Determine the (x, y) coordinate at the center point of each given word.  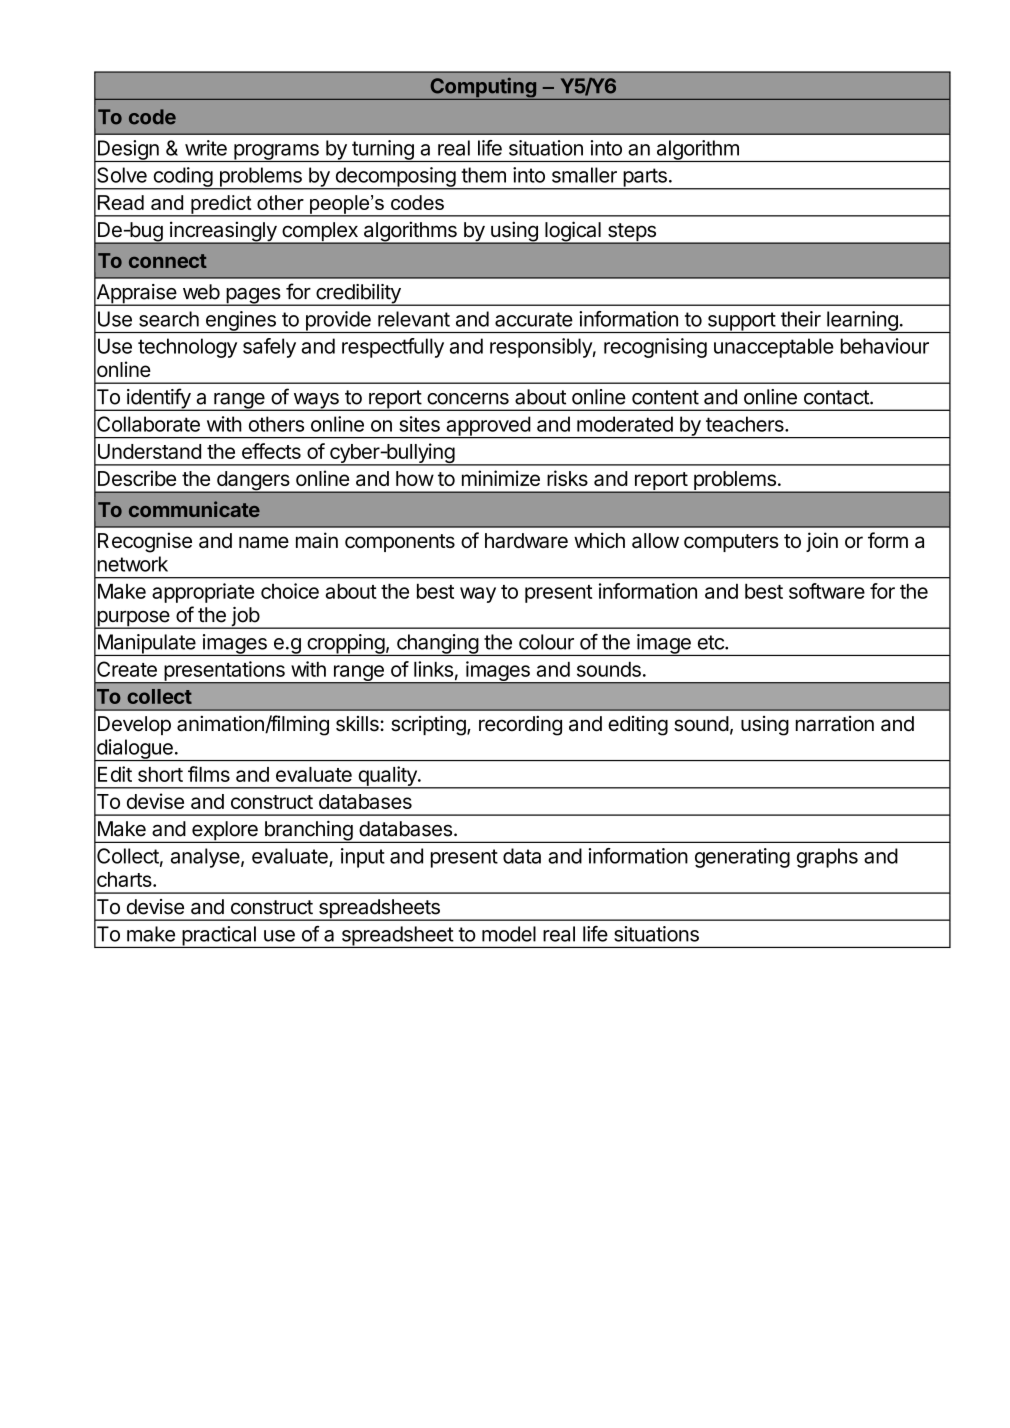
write (206, 148)
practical (219, 937)
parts (645, 178)
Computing (483, 89)
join (822, 542)
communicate (194, 509)
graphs (827, 858)
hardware (526, 540)
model (509, 934)
